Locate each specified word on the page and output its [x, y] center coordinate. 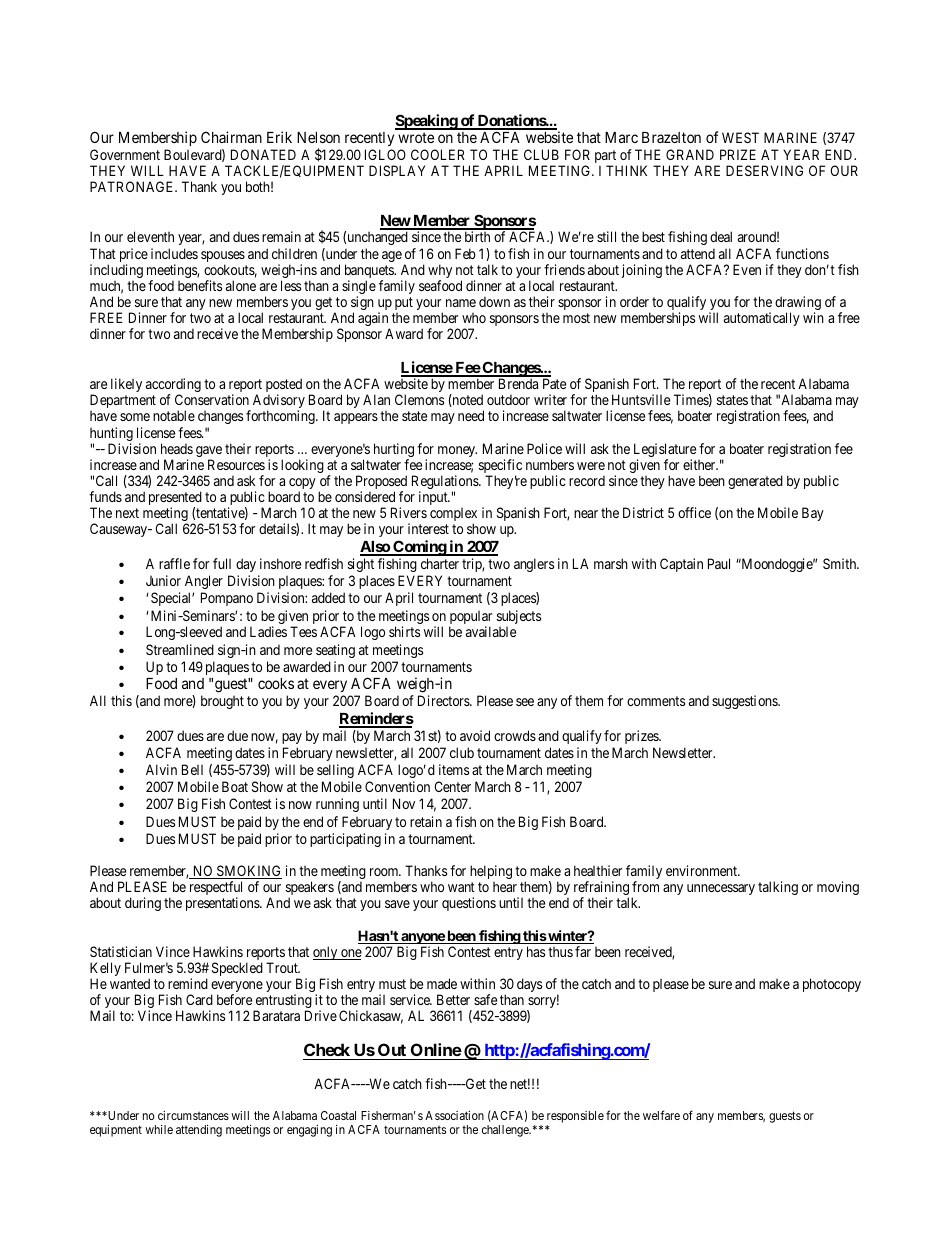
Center [452, 786]
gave [209, 453]
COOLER [438, 154]
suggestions [745, 702]
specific [500, 467]
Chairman [231, 137]
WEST [740, 137]
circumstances [193, 1115]
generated [755, 482]
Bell [192, 769]
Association [454, 1115]
